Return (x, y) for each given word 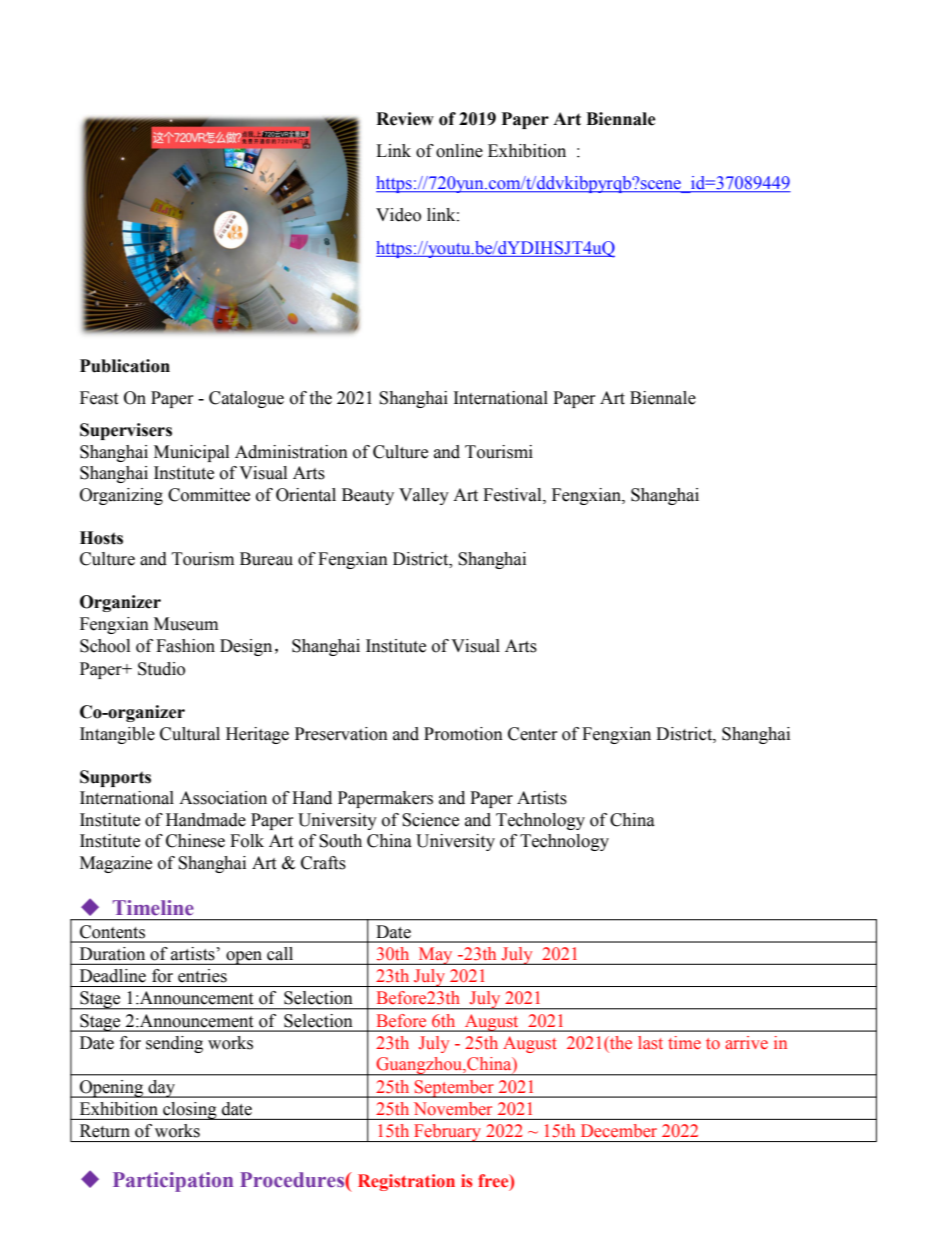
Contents (112, 931)
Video (398, 215)
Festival (513, 495)
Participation (173, 1182)
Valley (424, 496)
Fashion (185, 646)
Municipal (191, 453)
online (459, 151)
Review (405, 119)
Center (533, 734)
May (435, 956)
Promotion (463, 734)
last (650, 1043)
